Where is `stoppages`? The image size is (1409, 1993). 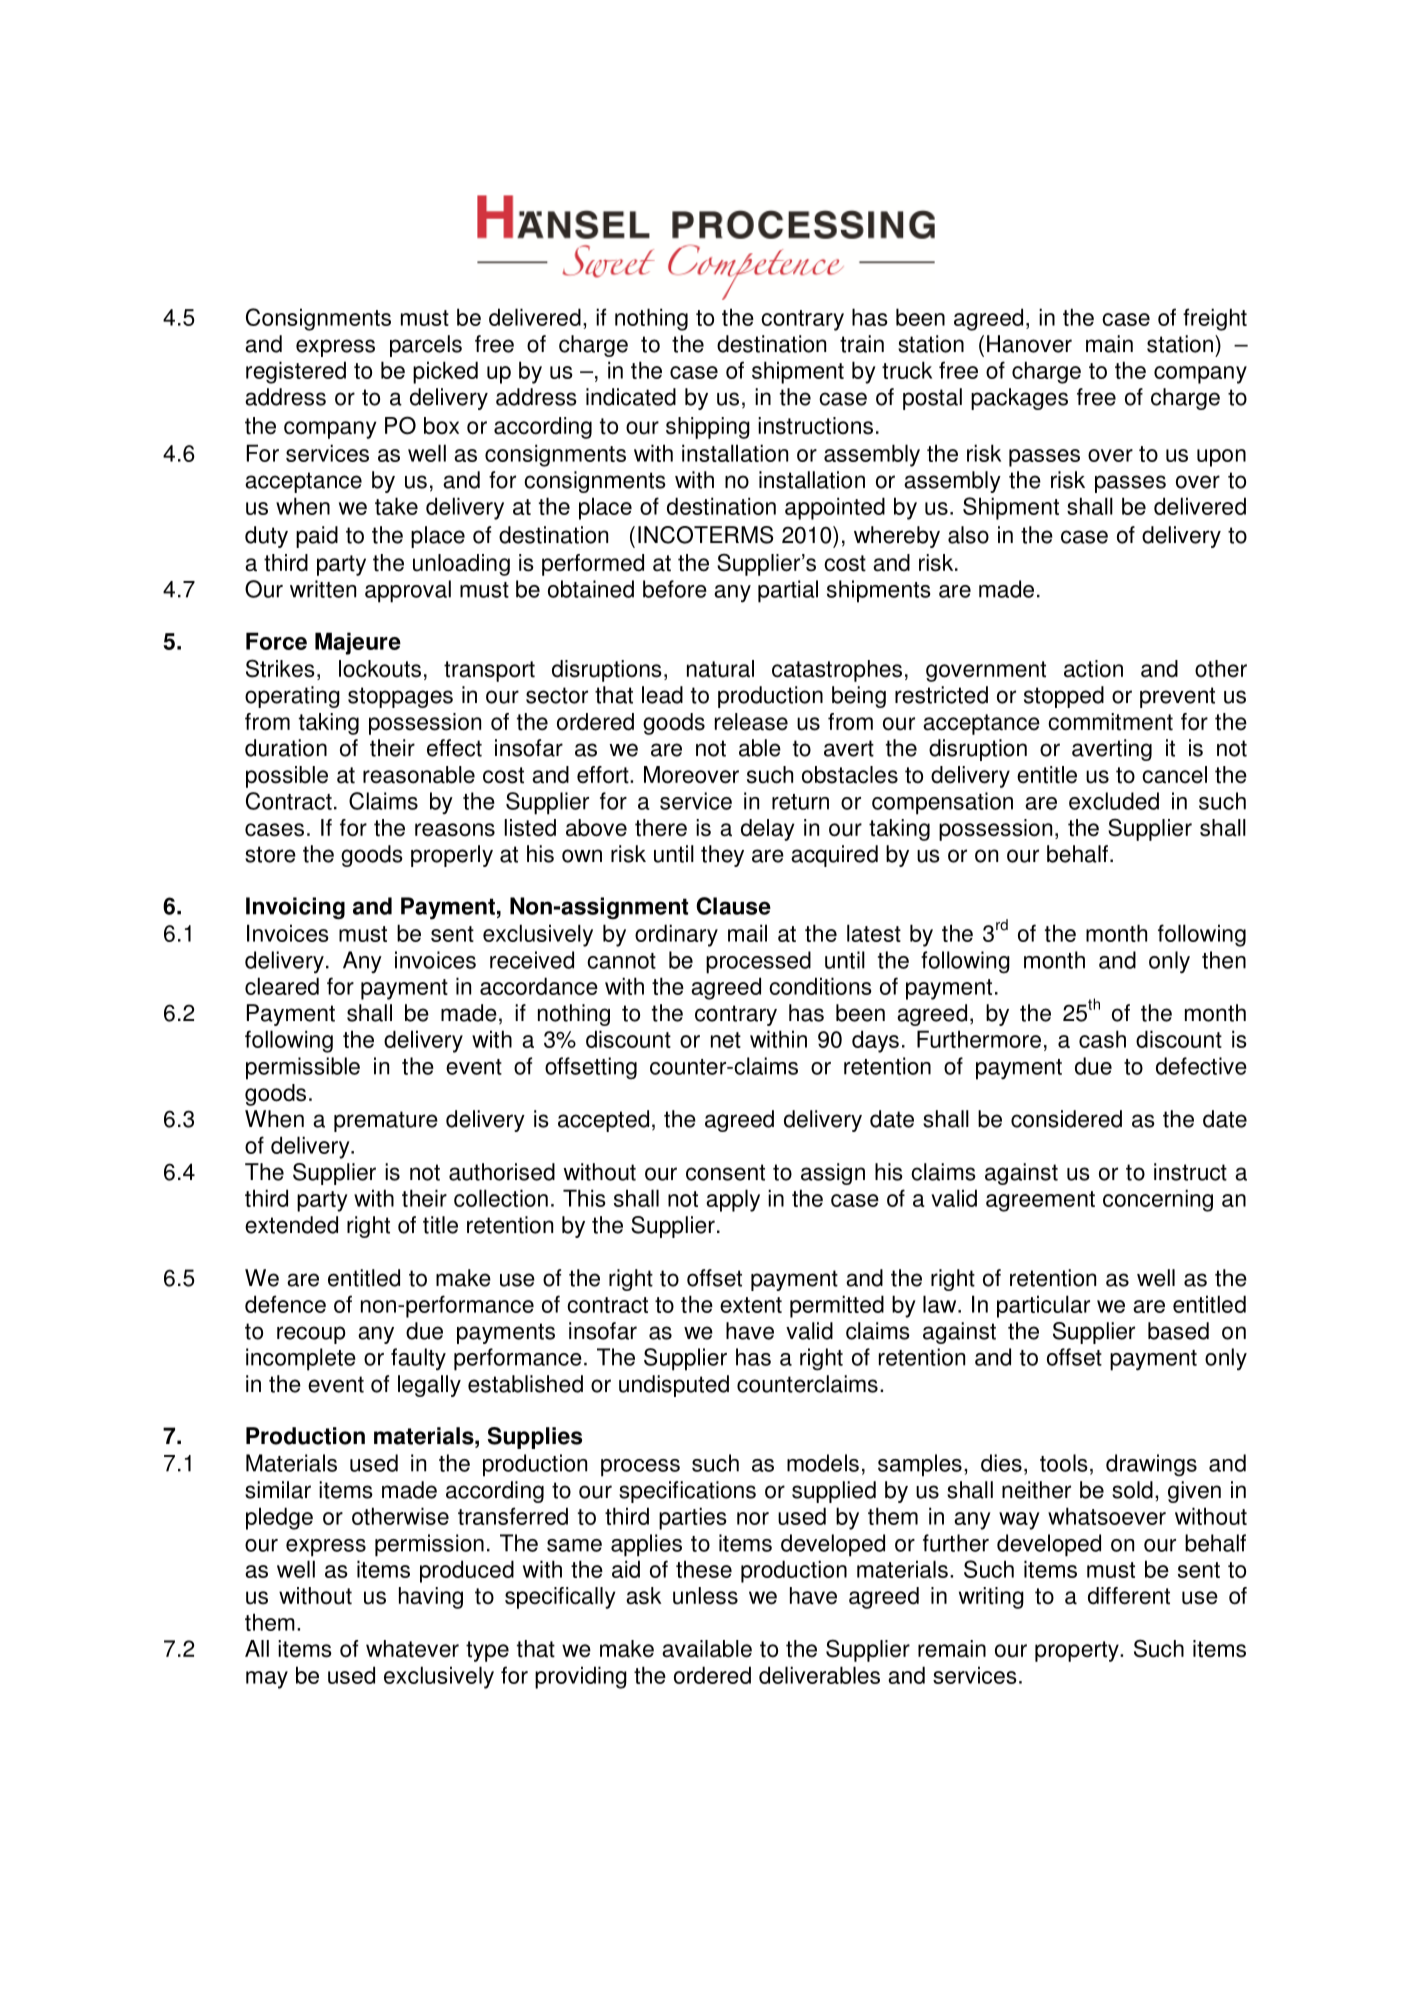 stoppages is located at coordinates (400, 697).
